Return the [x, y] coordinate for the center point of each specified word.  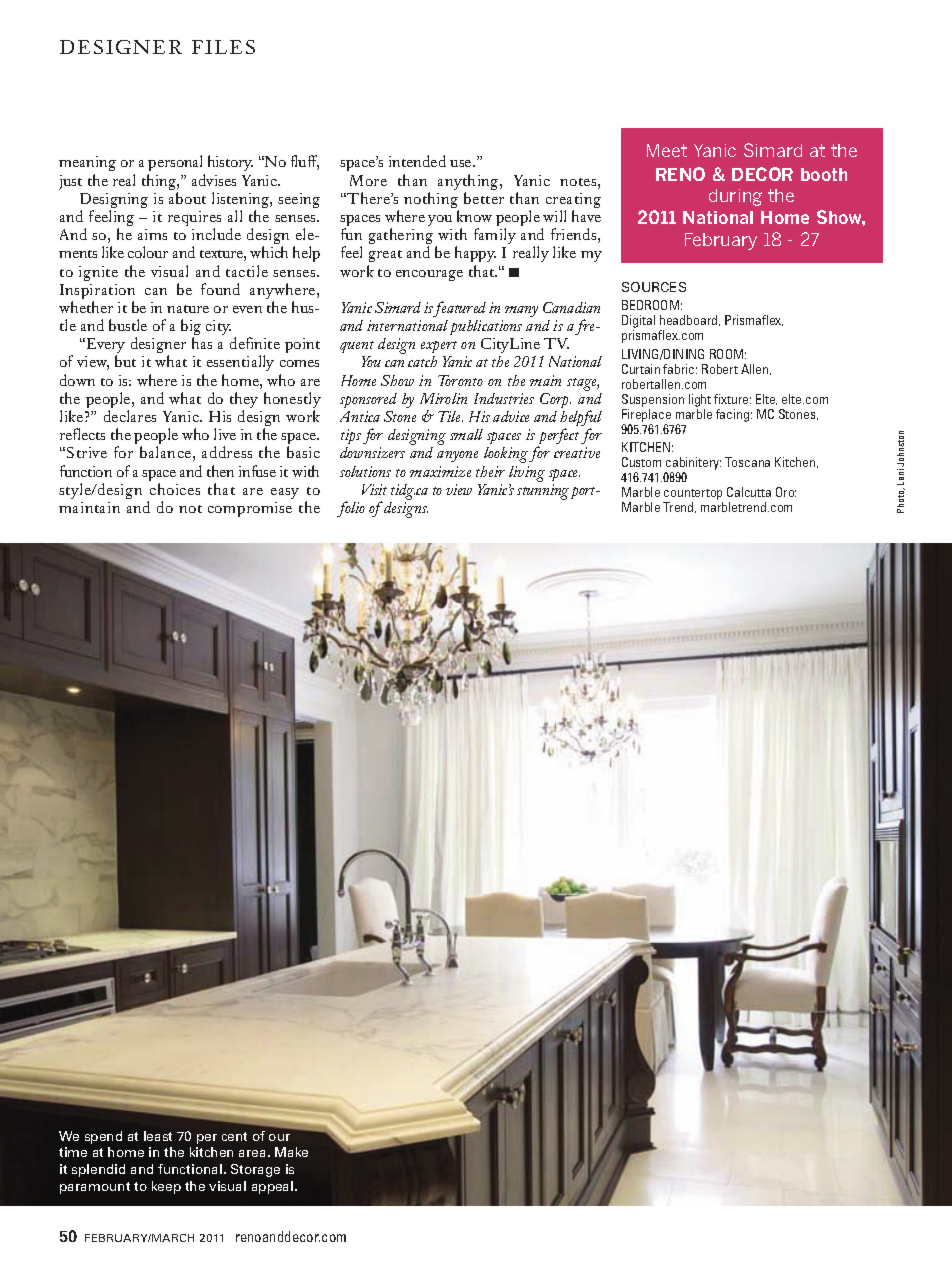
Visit [374, 489]
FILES [223, 47]
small [466, 434]
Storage [255, 1170]
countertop [693, 496]
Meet [667, 150]
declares [130, 416]
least [158, 1136]
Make [291, 1152]
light [700, 400]
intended [417, 161]
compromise [250, 509]
